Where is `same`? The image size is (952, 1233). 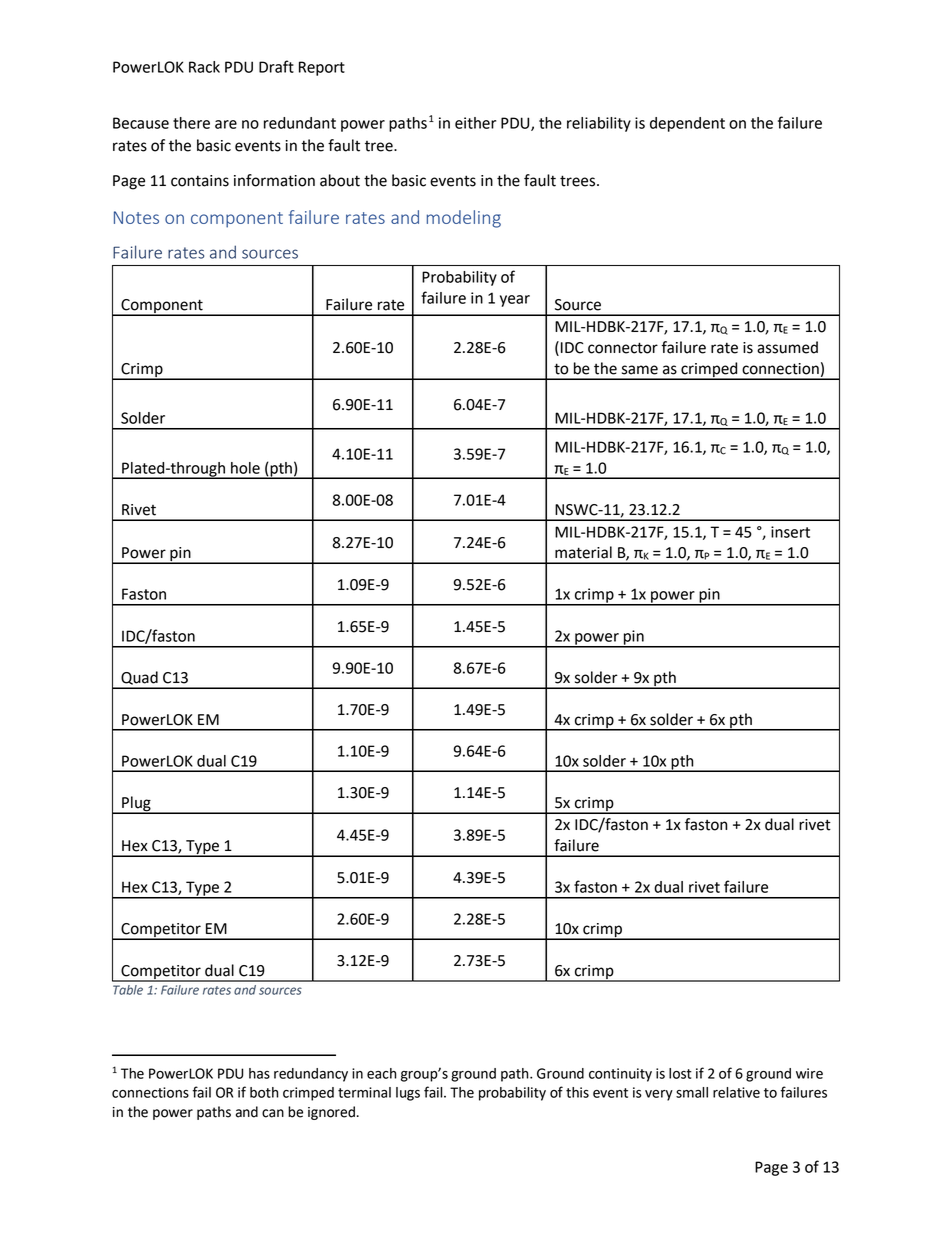 same is located at coordinates (640, 370).
